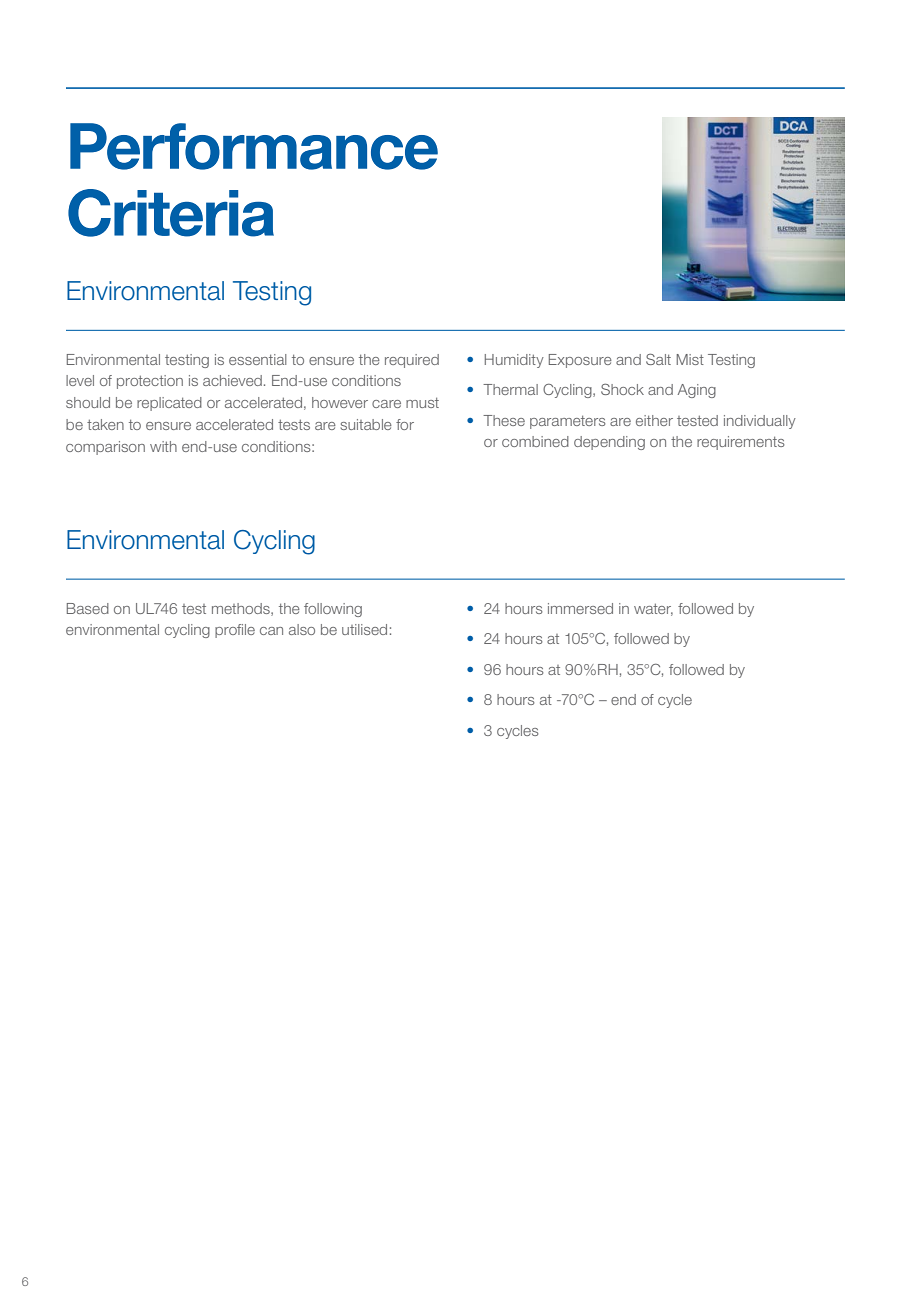 The height and width of the screenshot is (1308, 924). Describe the element at coordinates (163, 446) in the screenshot. I see `with` at that location.
